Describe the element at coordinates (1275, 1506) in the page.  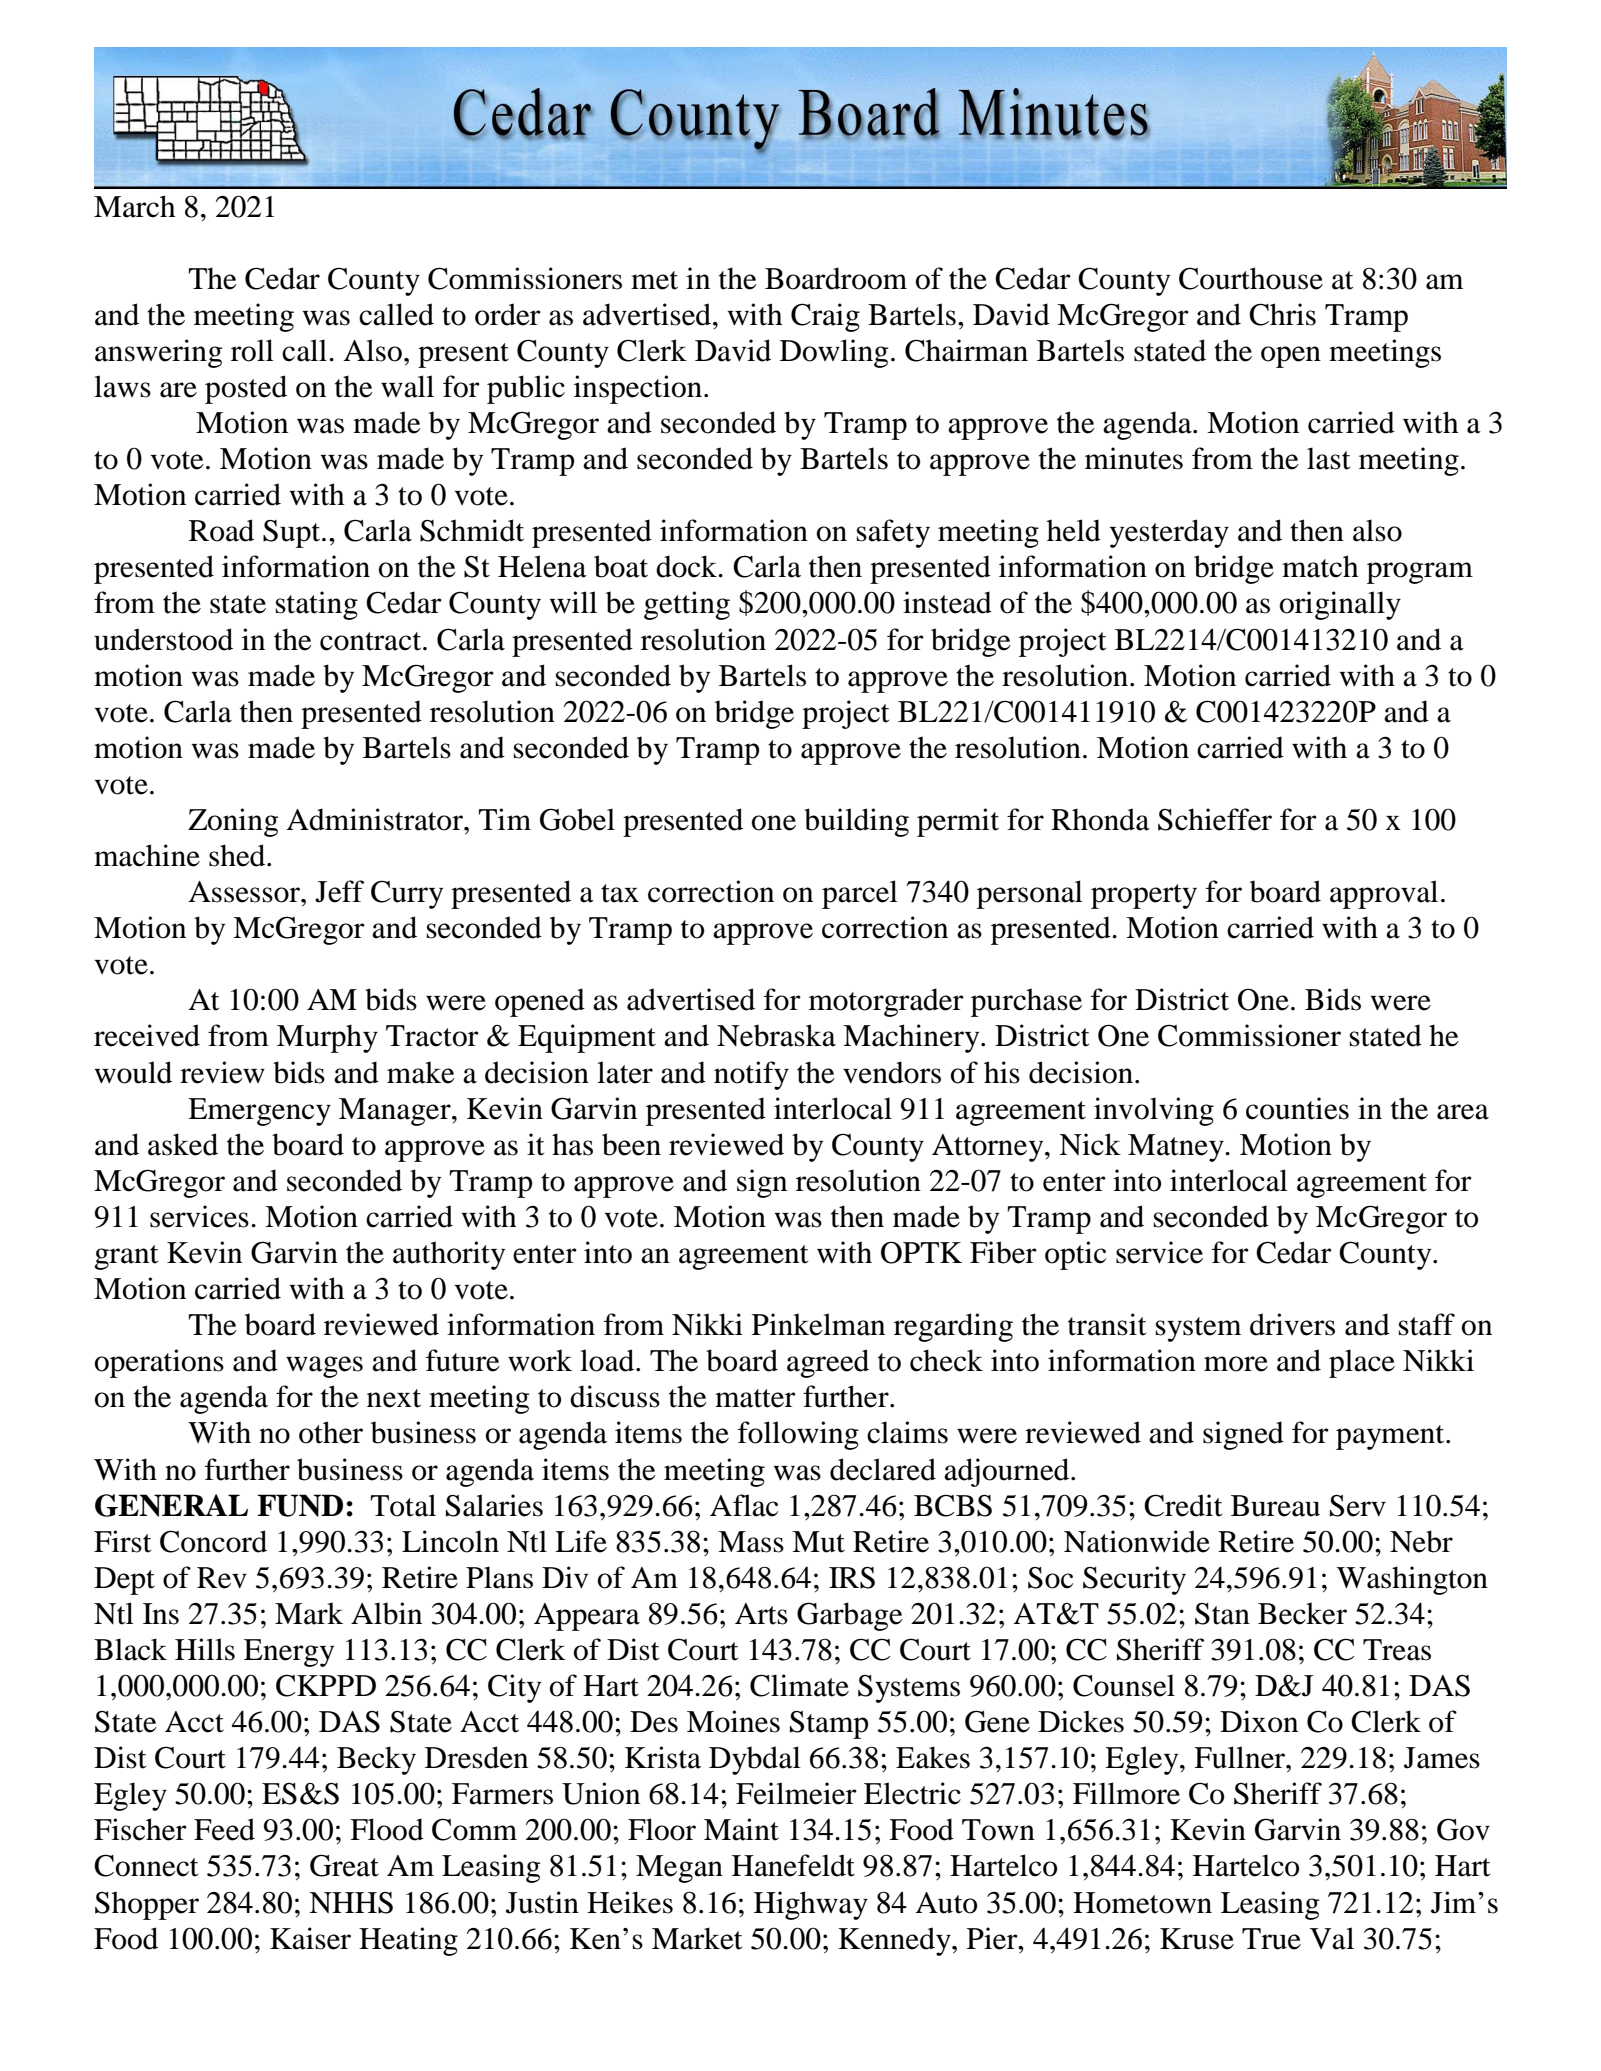
I see `Bureau` at that location.
